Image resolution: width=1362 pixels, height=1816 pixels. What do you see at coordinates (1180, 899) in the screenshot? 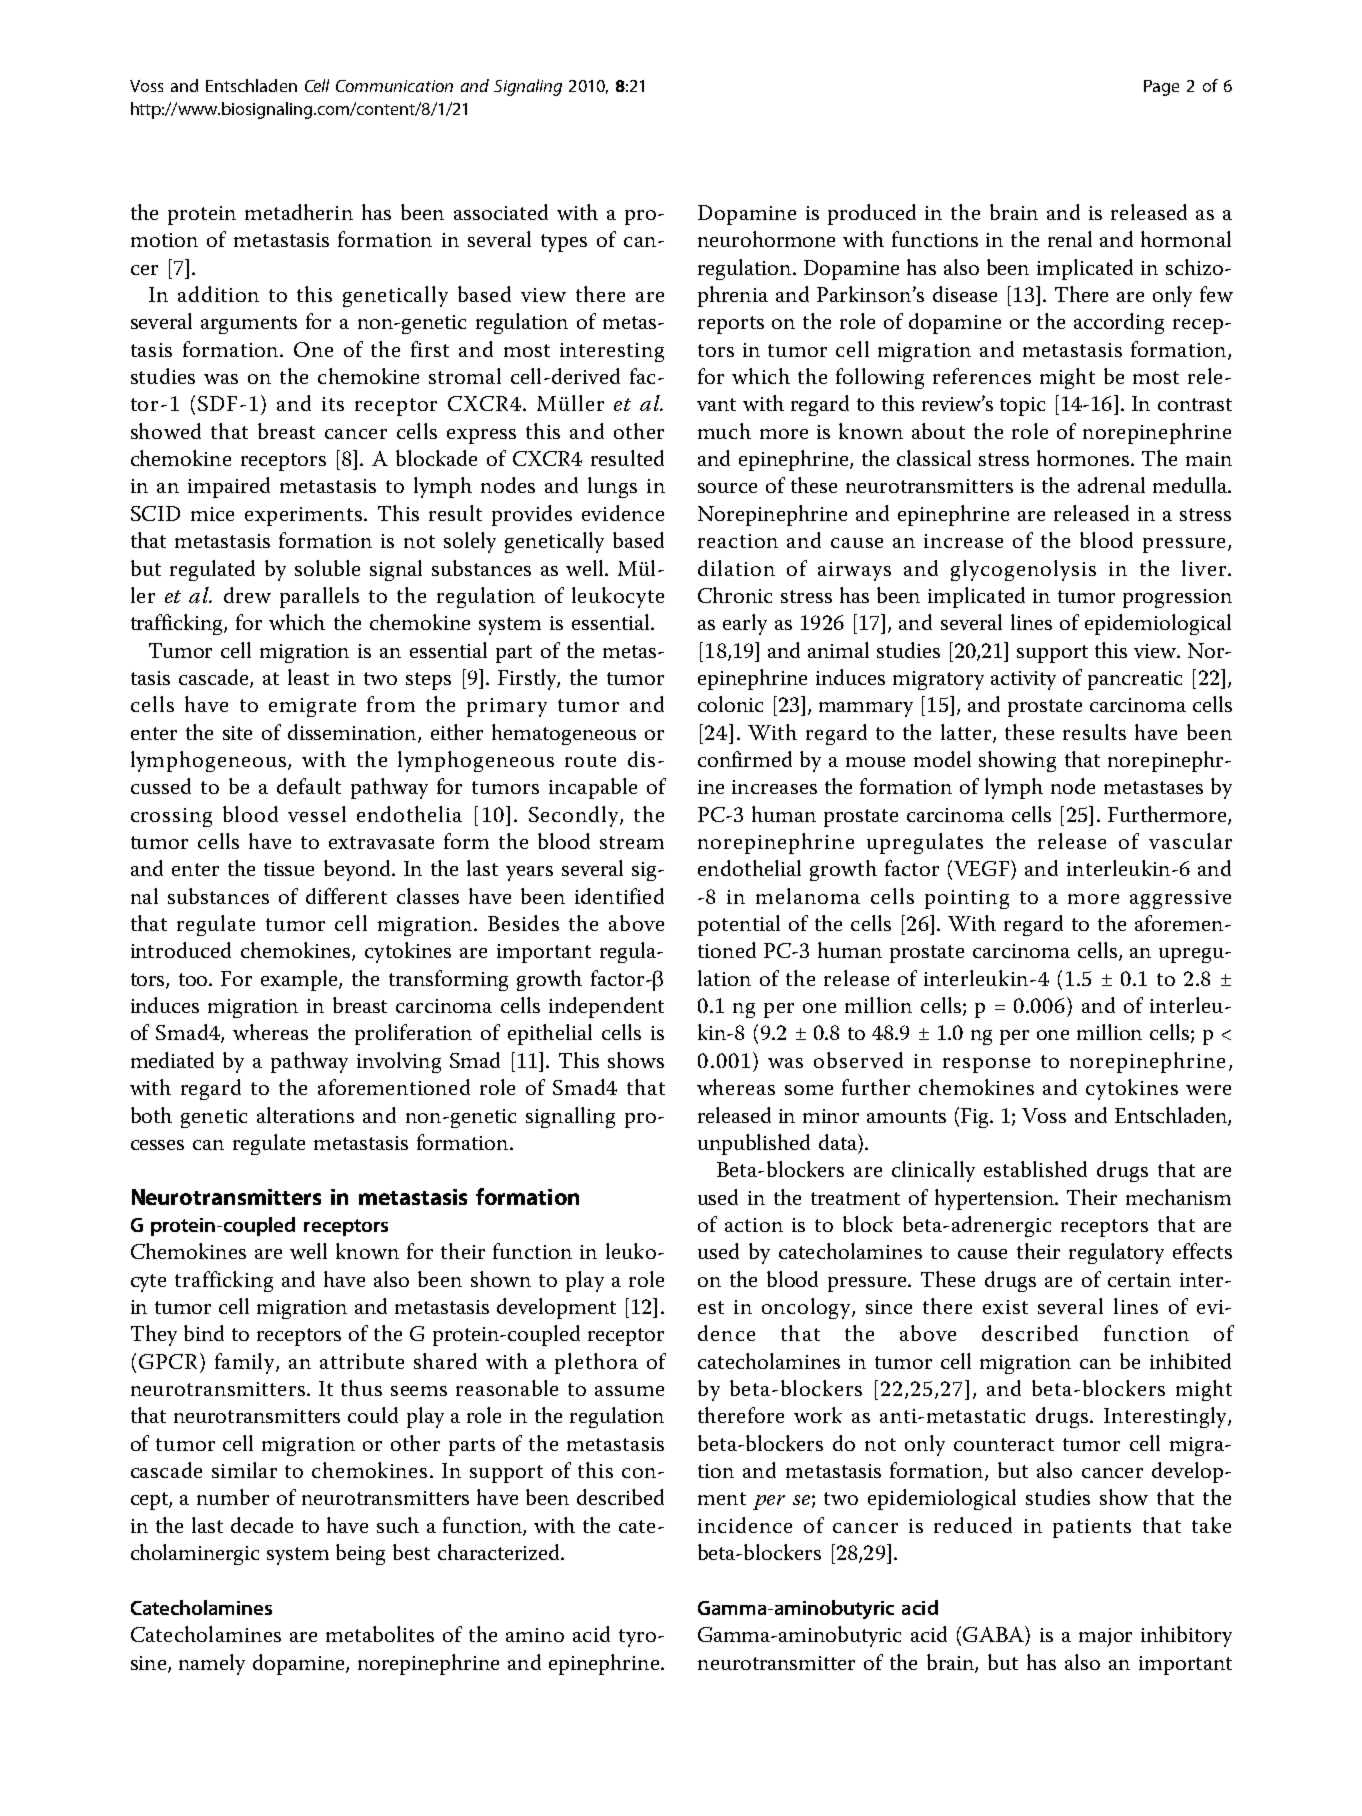
I see `aggressive` at bounding box center [1180, 899].
